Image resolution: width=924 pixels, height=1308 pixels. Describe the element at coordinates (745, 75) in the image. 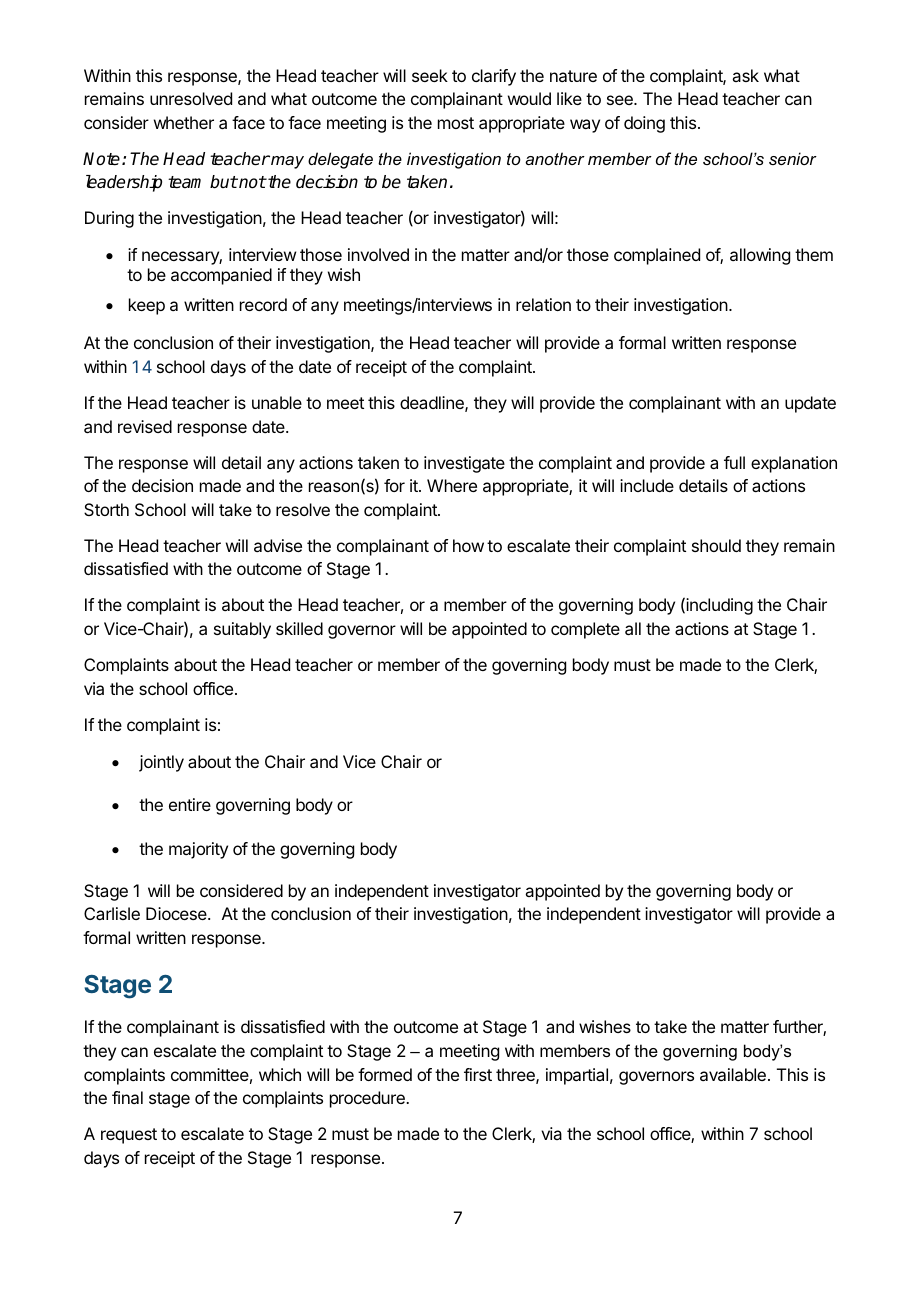

I see `ask` at that location.
